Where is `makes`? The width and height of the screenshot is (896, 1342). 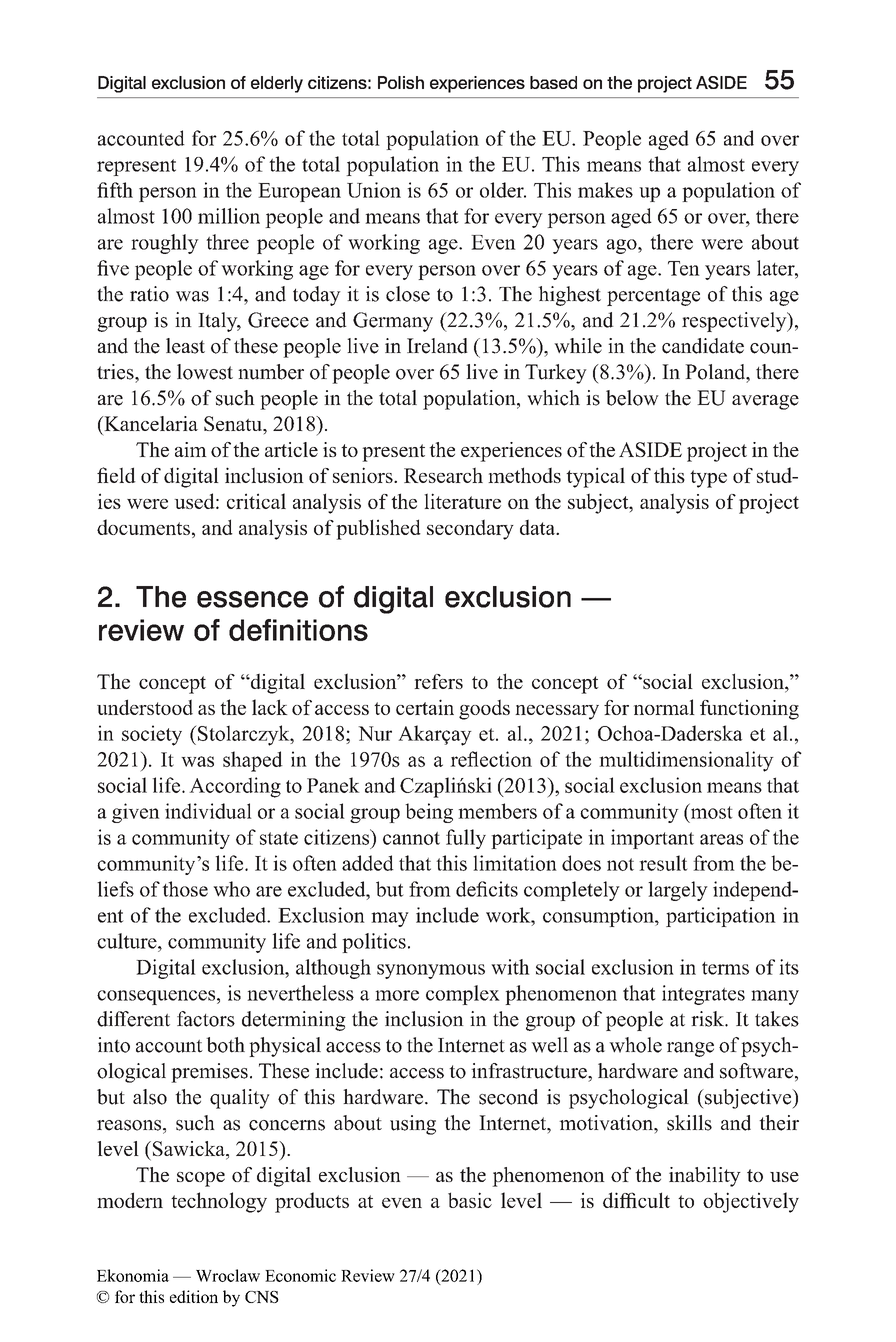 makes is located at coordinates (605, 190).
